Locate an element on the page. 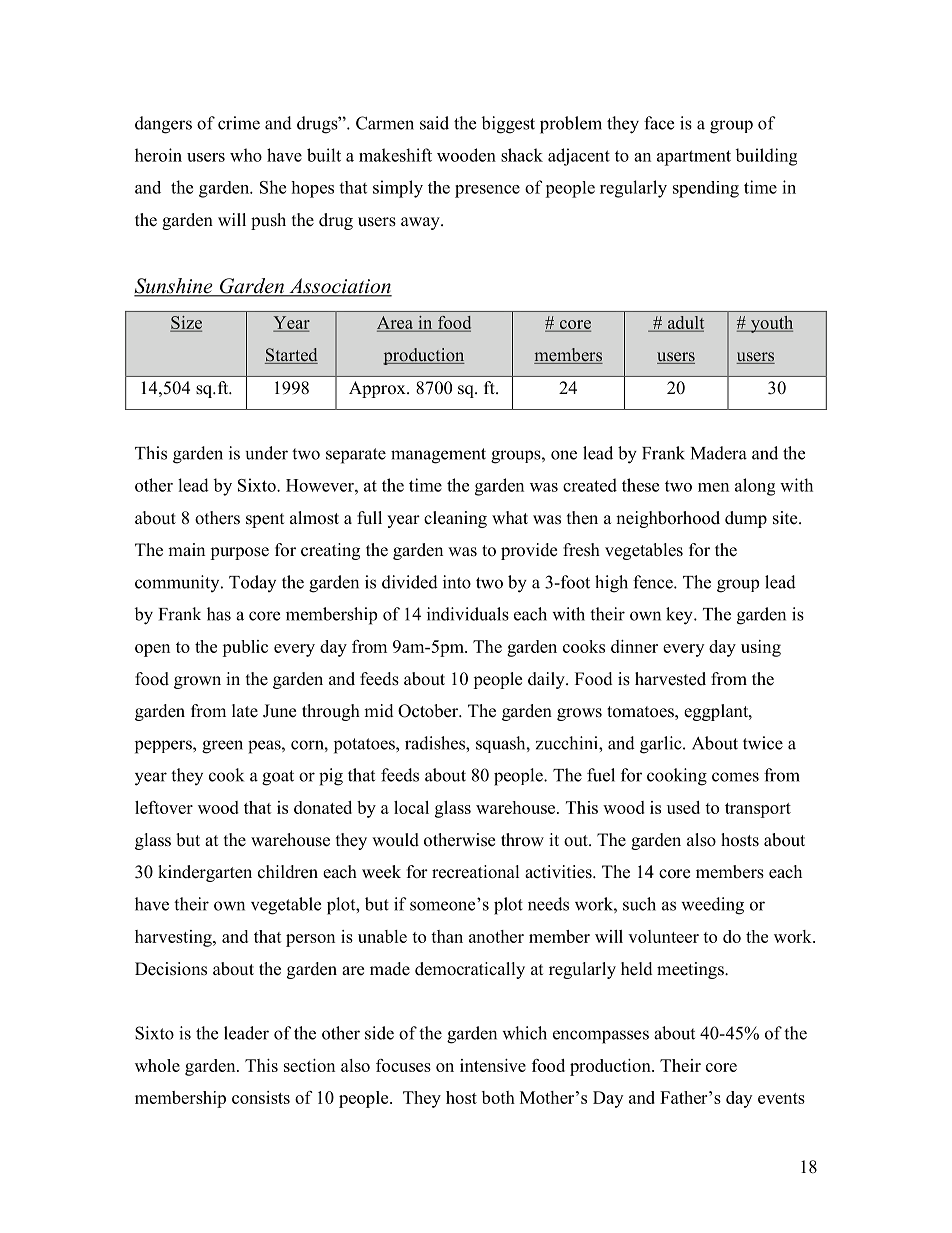 The width and height of the document is (952, 1233). consists is located at coordinates (261, 1097).
